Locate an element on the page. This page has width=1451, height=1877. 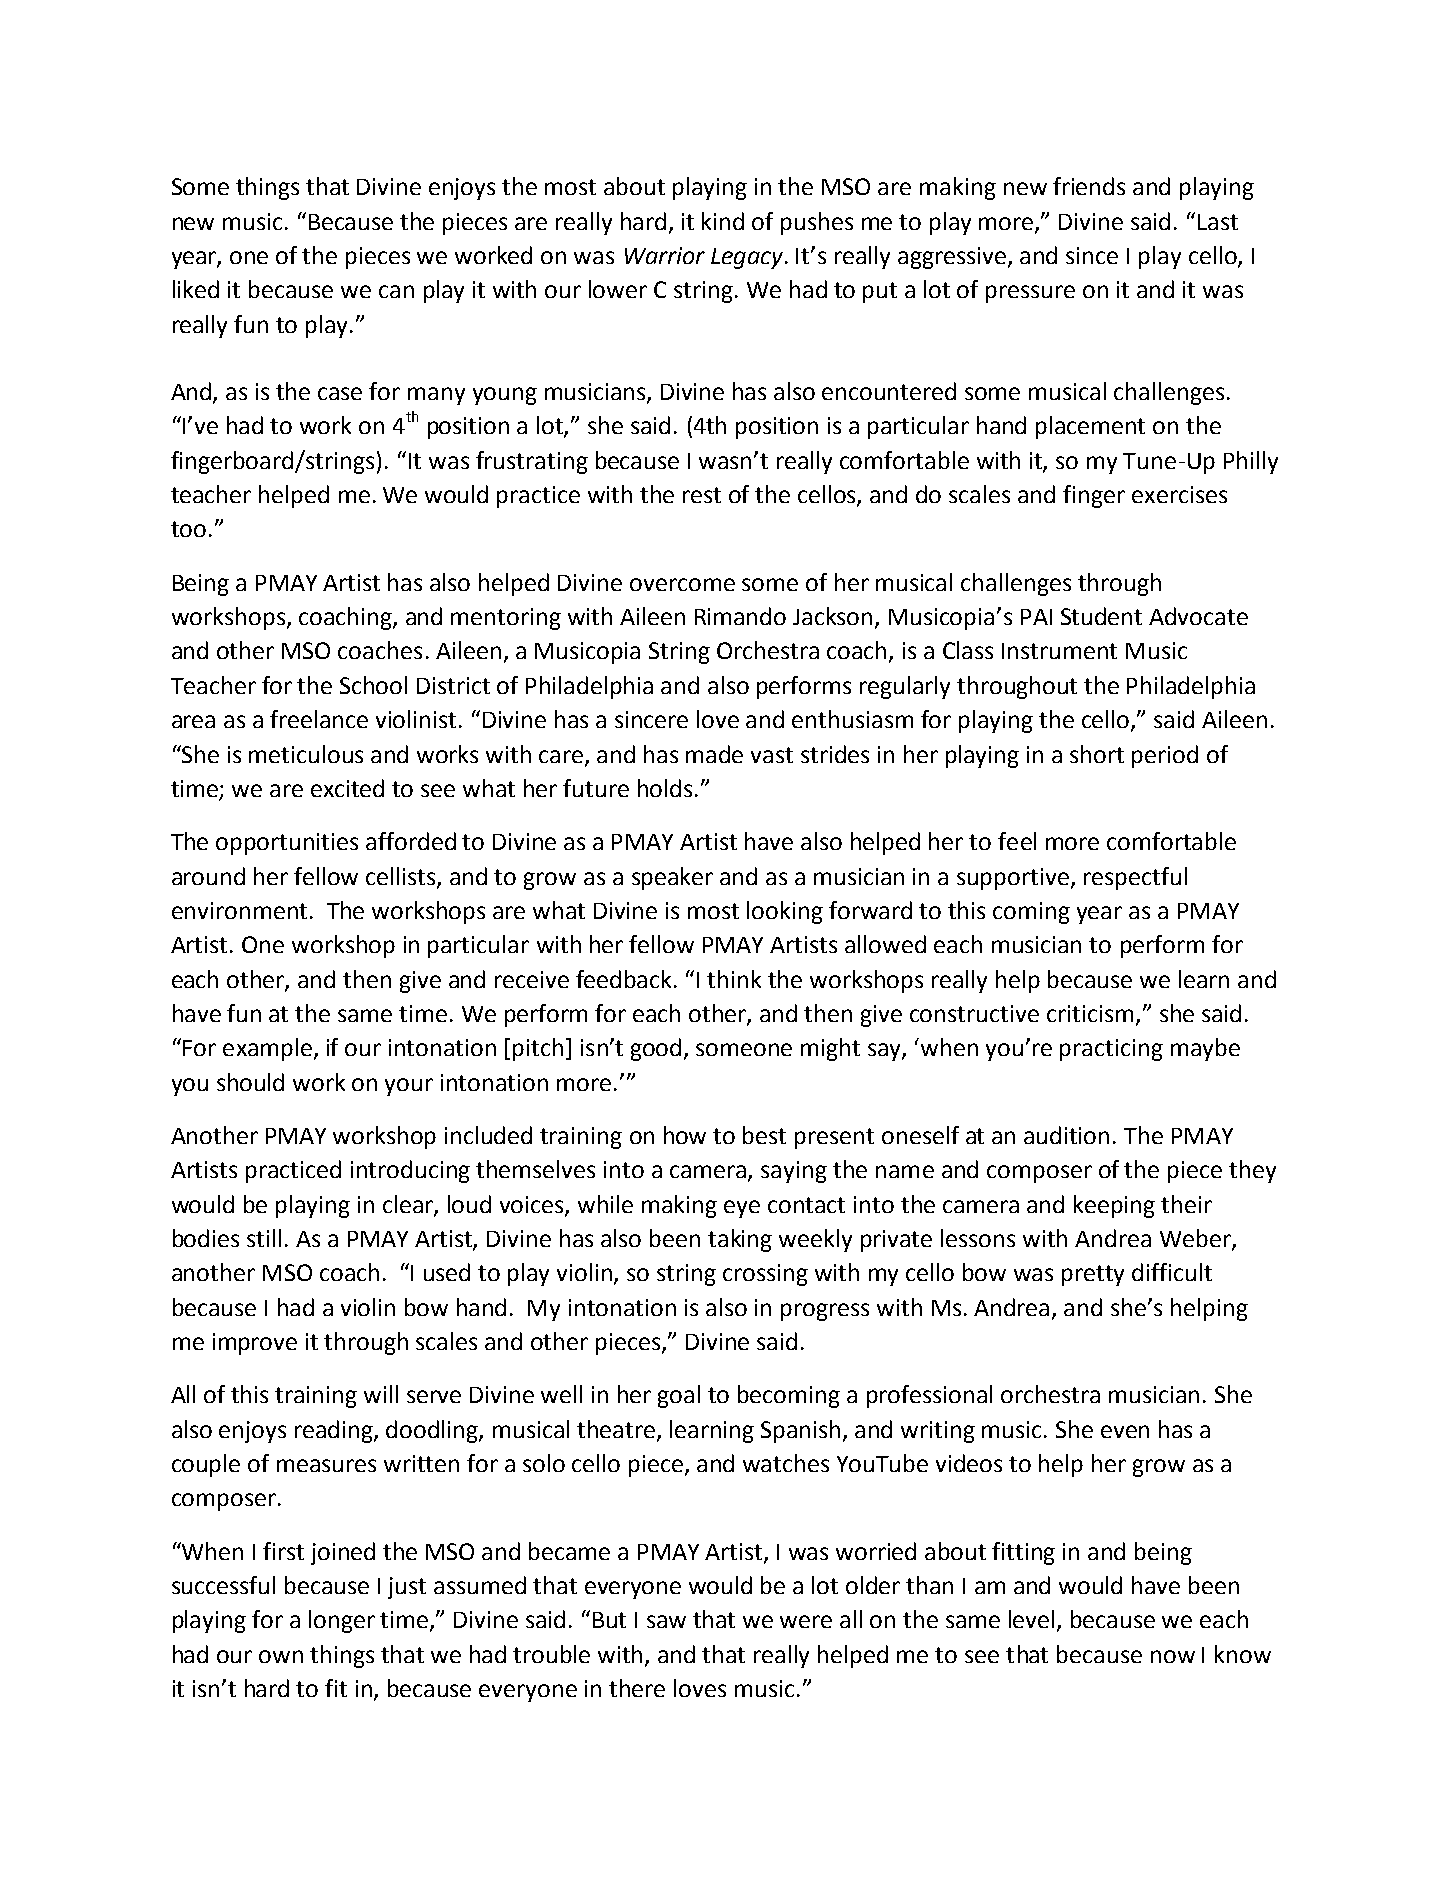
too is located at coordinates (188, 529).
